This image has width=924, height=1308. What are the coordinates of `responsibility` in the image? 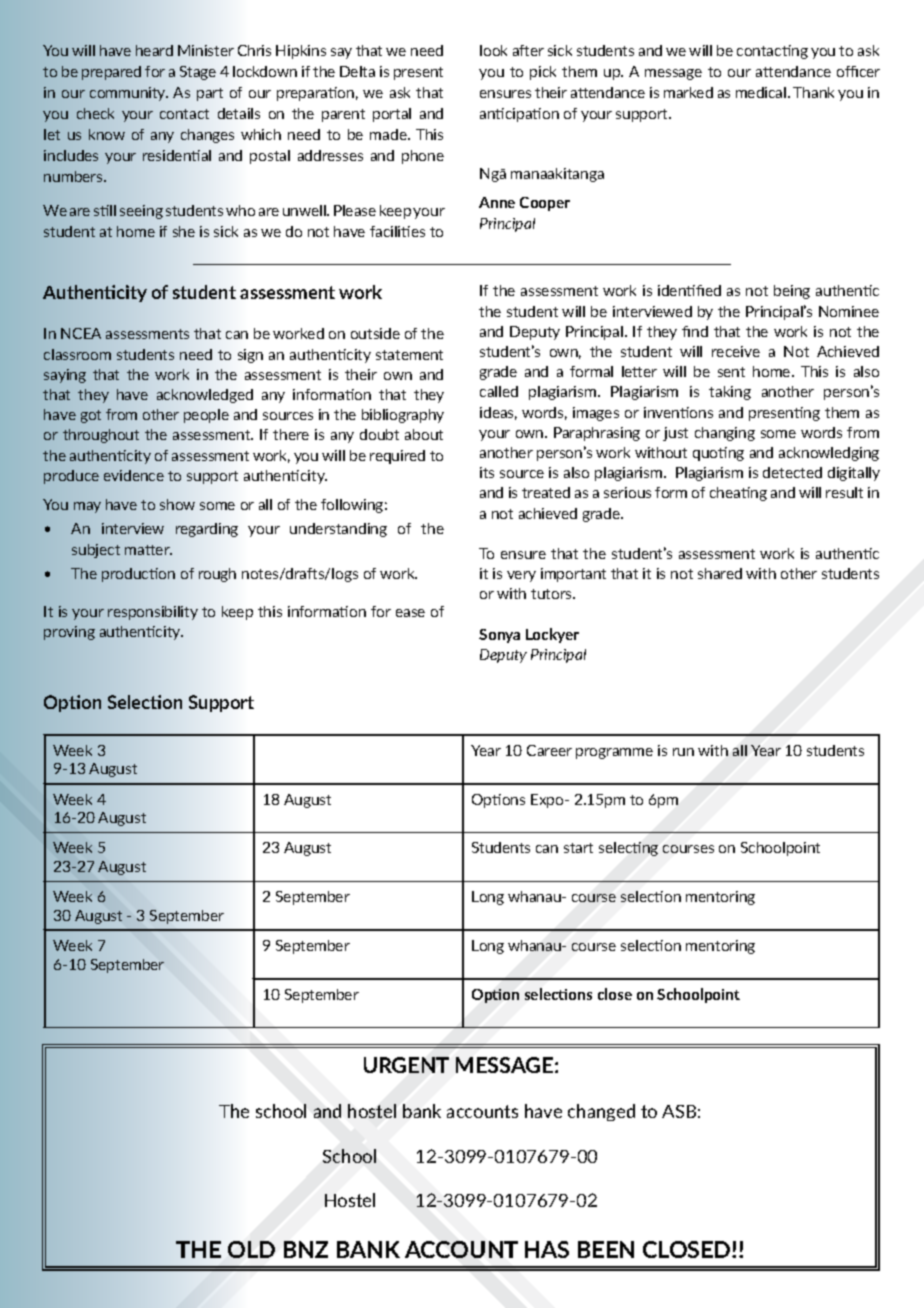 It's located at (153, 613).
